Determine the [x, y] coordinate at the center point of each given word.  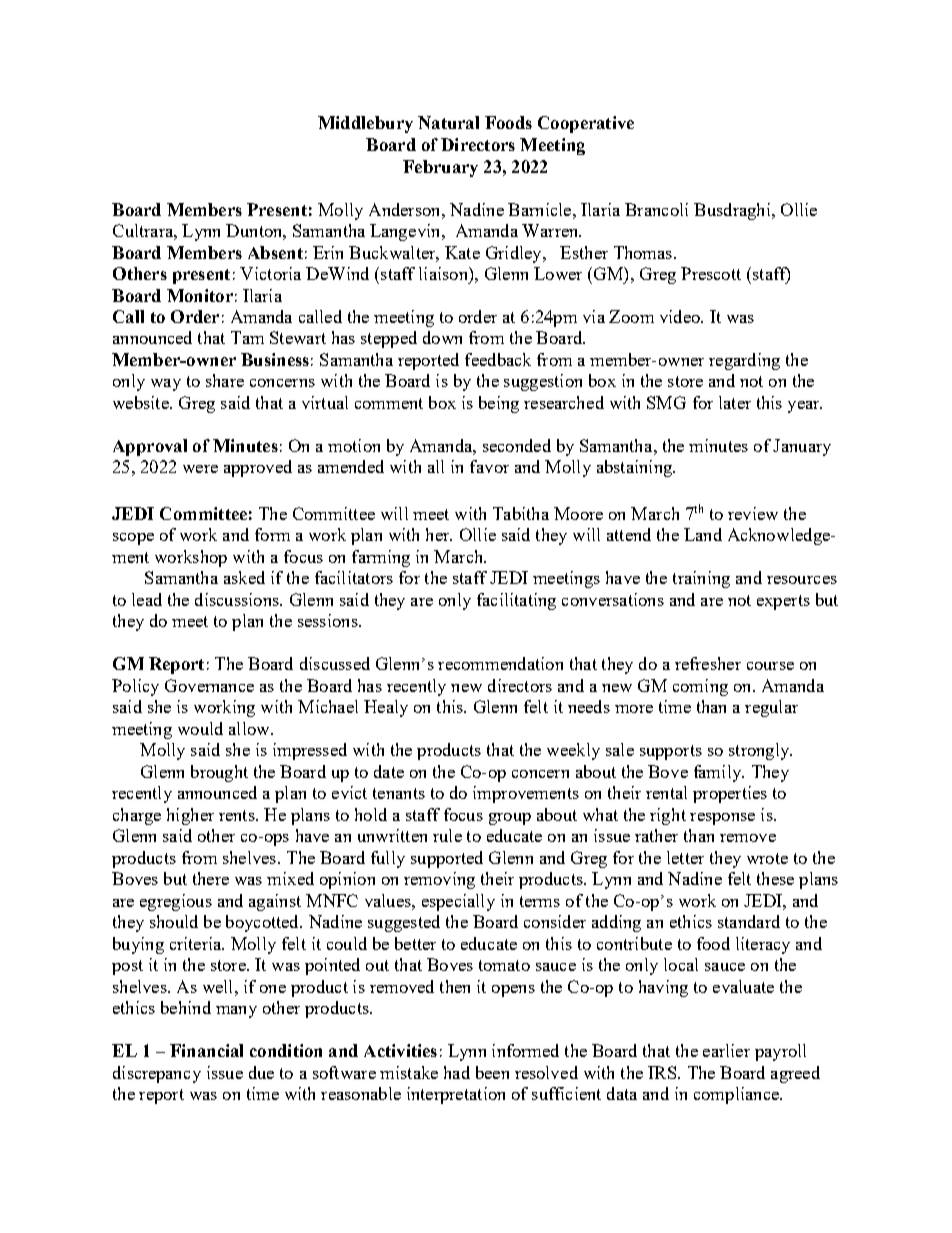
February [440, 168]
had [457, 1072]
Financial [206, 1050]
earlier [726, 1050]
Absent [275, 252]
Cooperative [586, 124]
